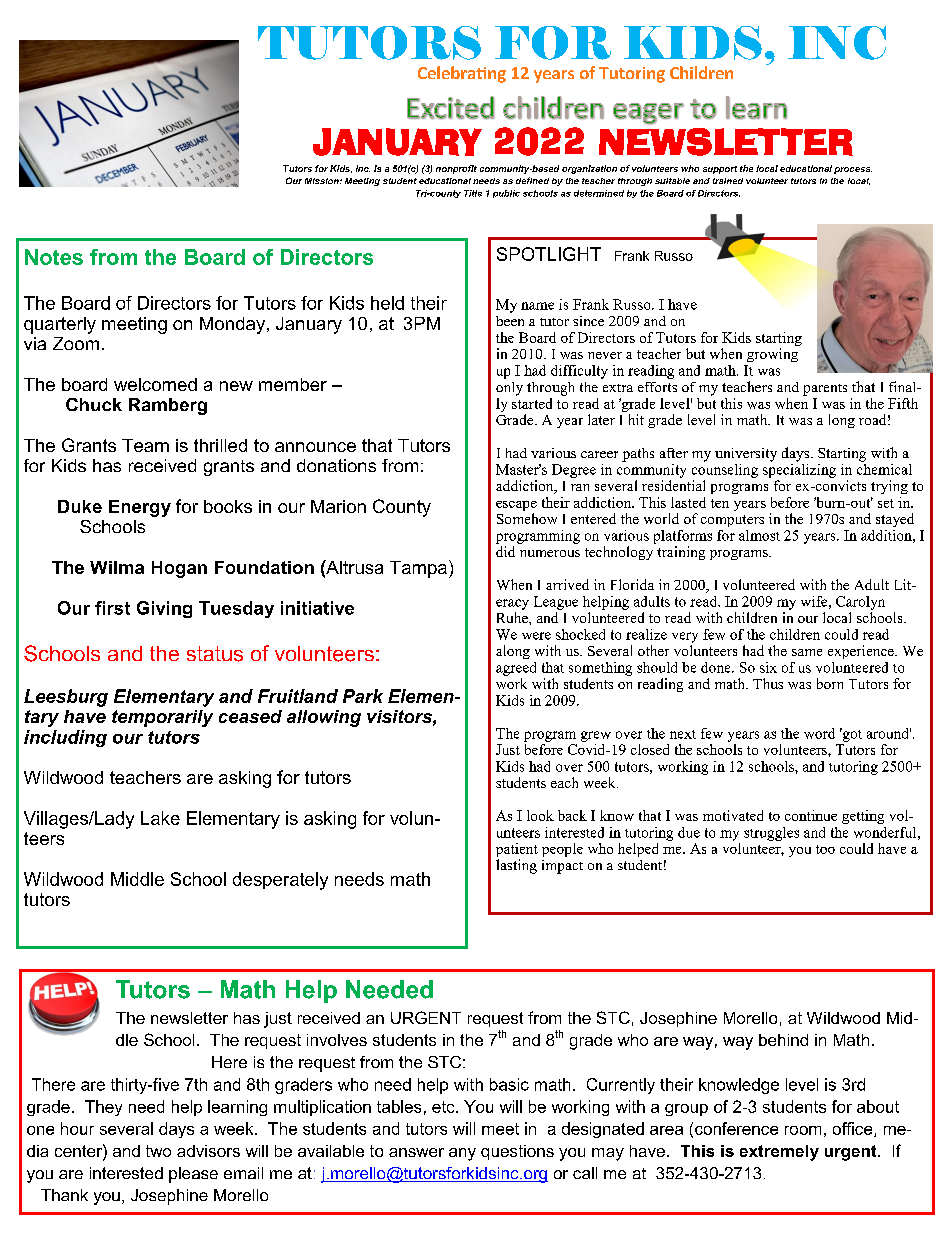 The image size is (952, 1233). What do you see at coordinates (160, 818) in the page?
I see `Lake` at bounding box center [160, 818].
